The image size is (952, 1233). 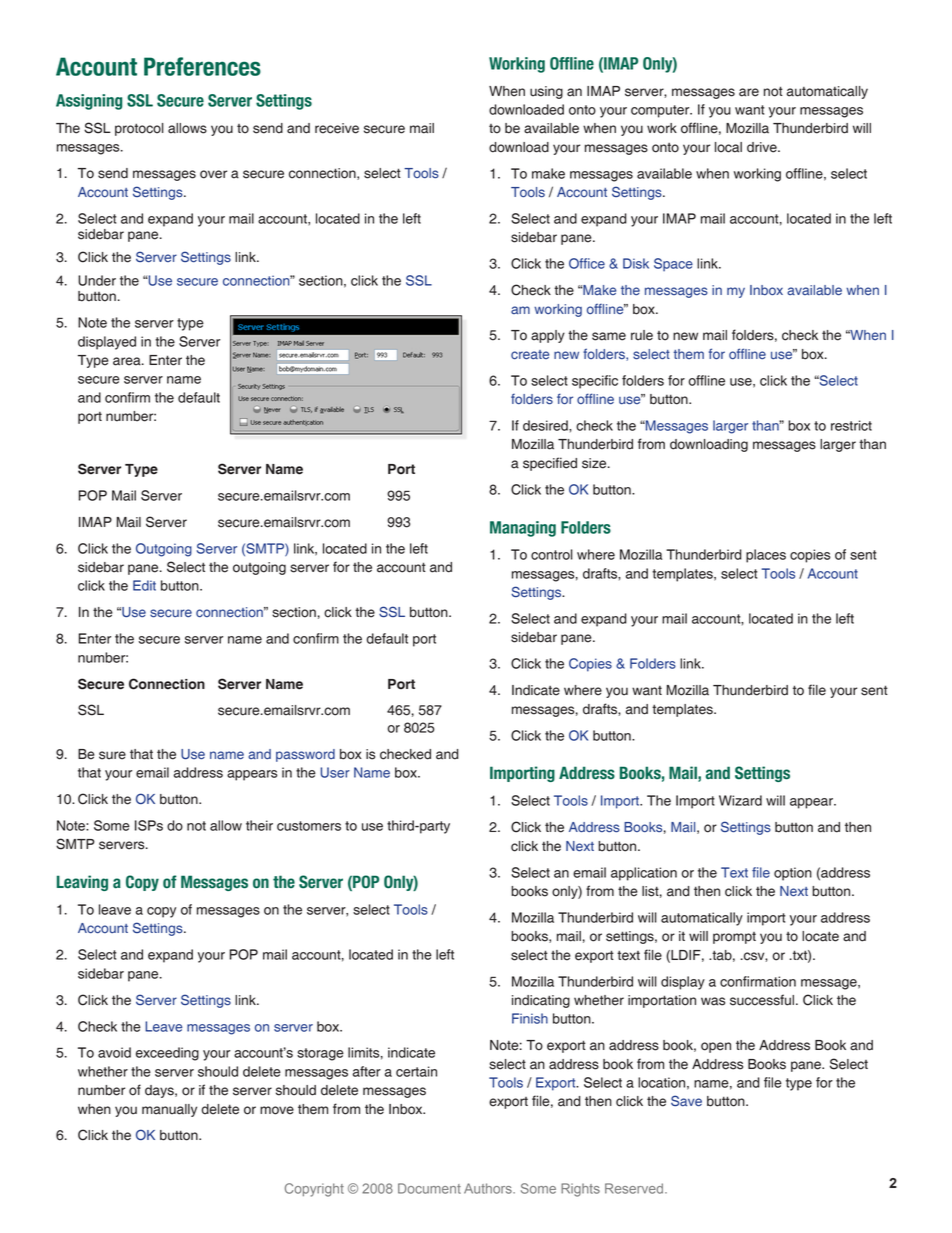 I want to click on Edit, so click(x=144, y=585).
